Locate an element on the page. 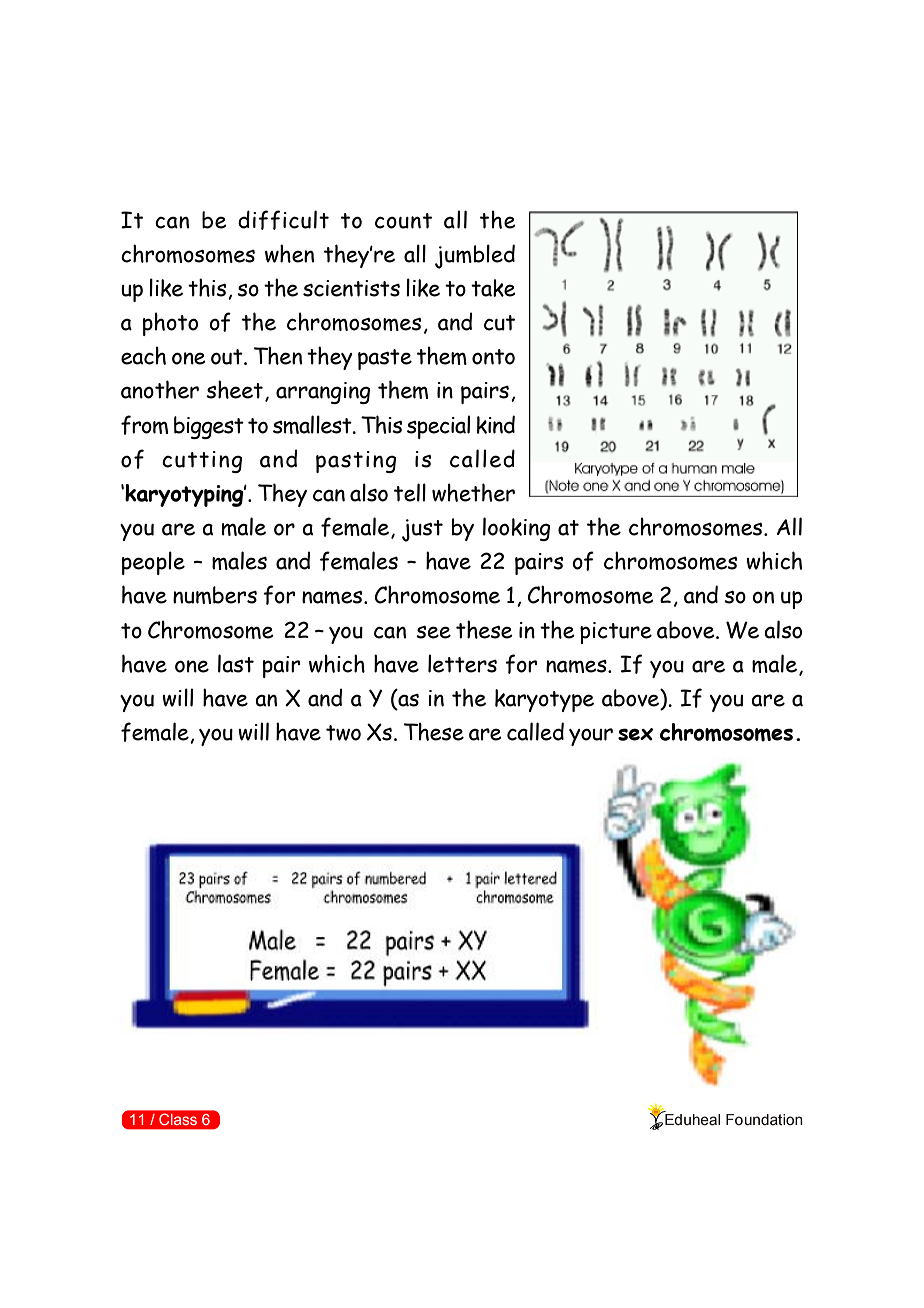 The width and height of the document is (924, 1308). your is located at coordinates (591, 737).
